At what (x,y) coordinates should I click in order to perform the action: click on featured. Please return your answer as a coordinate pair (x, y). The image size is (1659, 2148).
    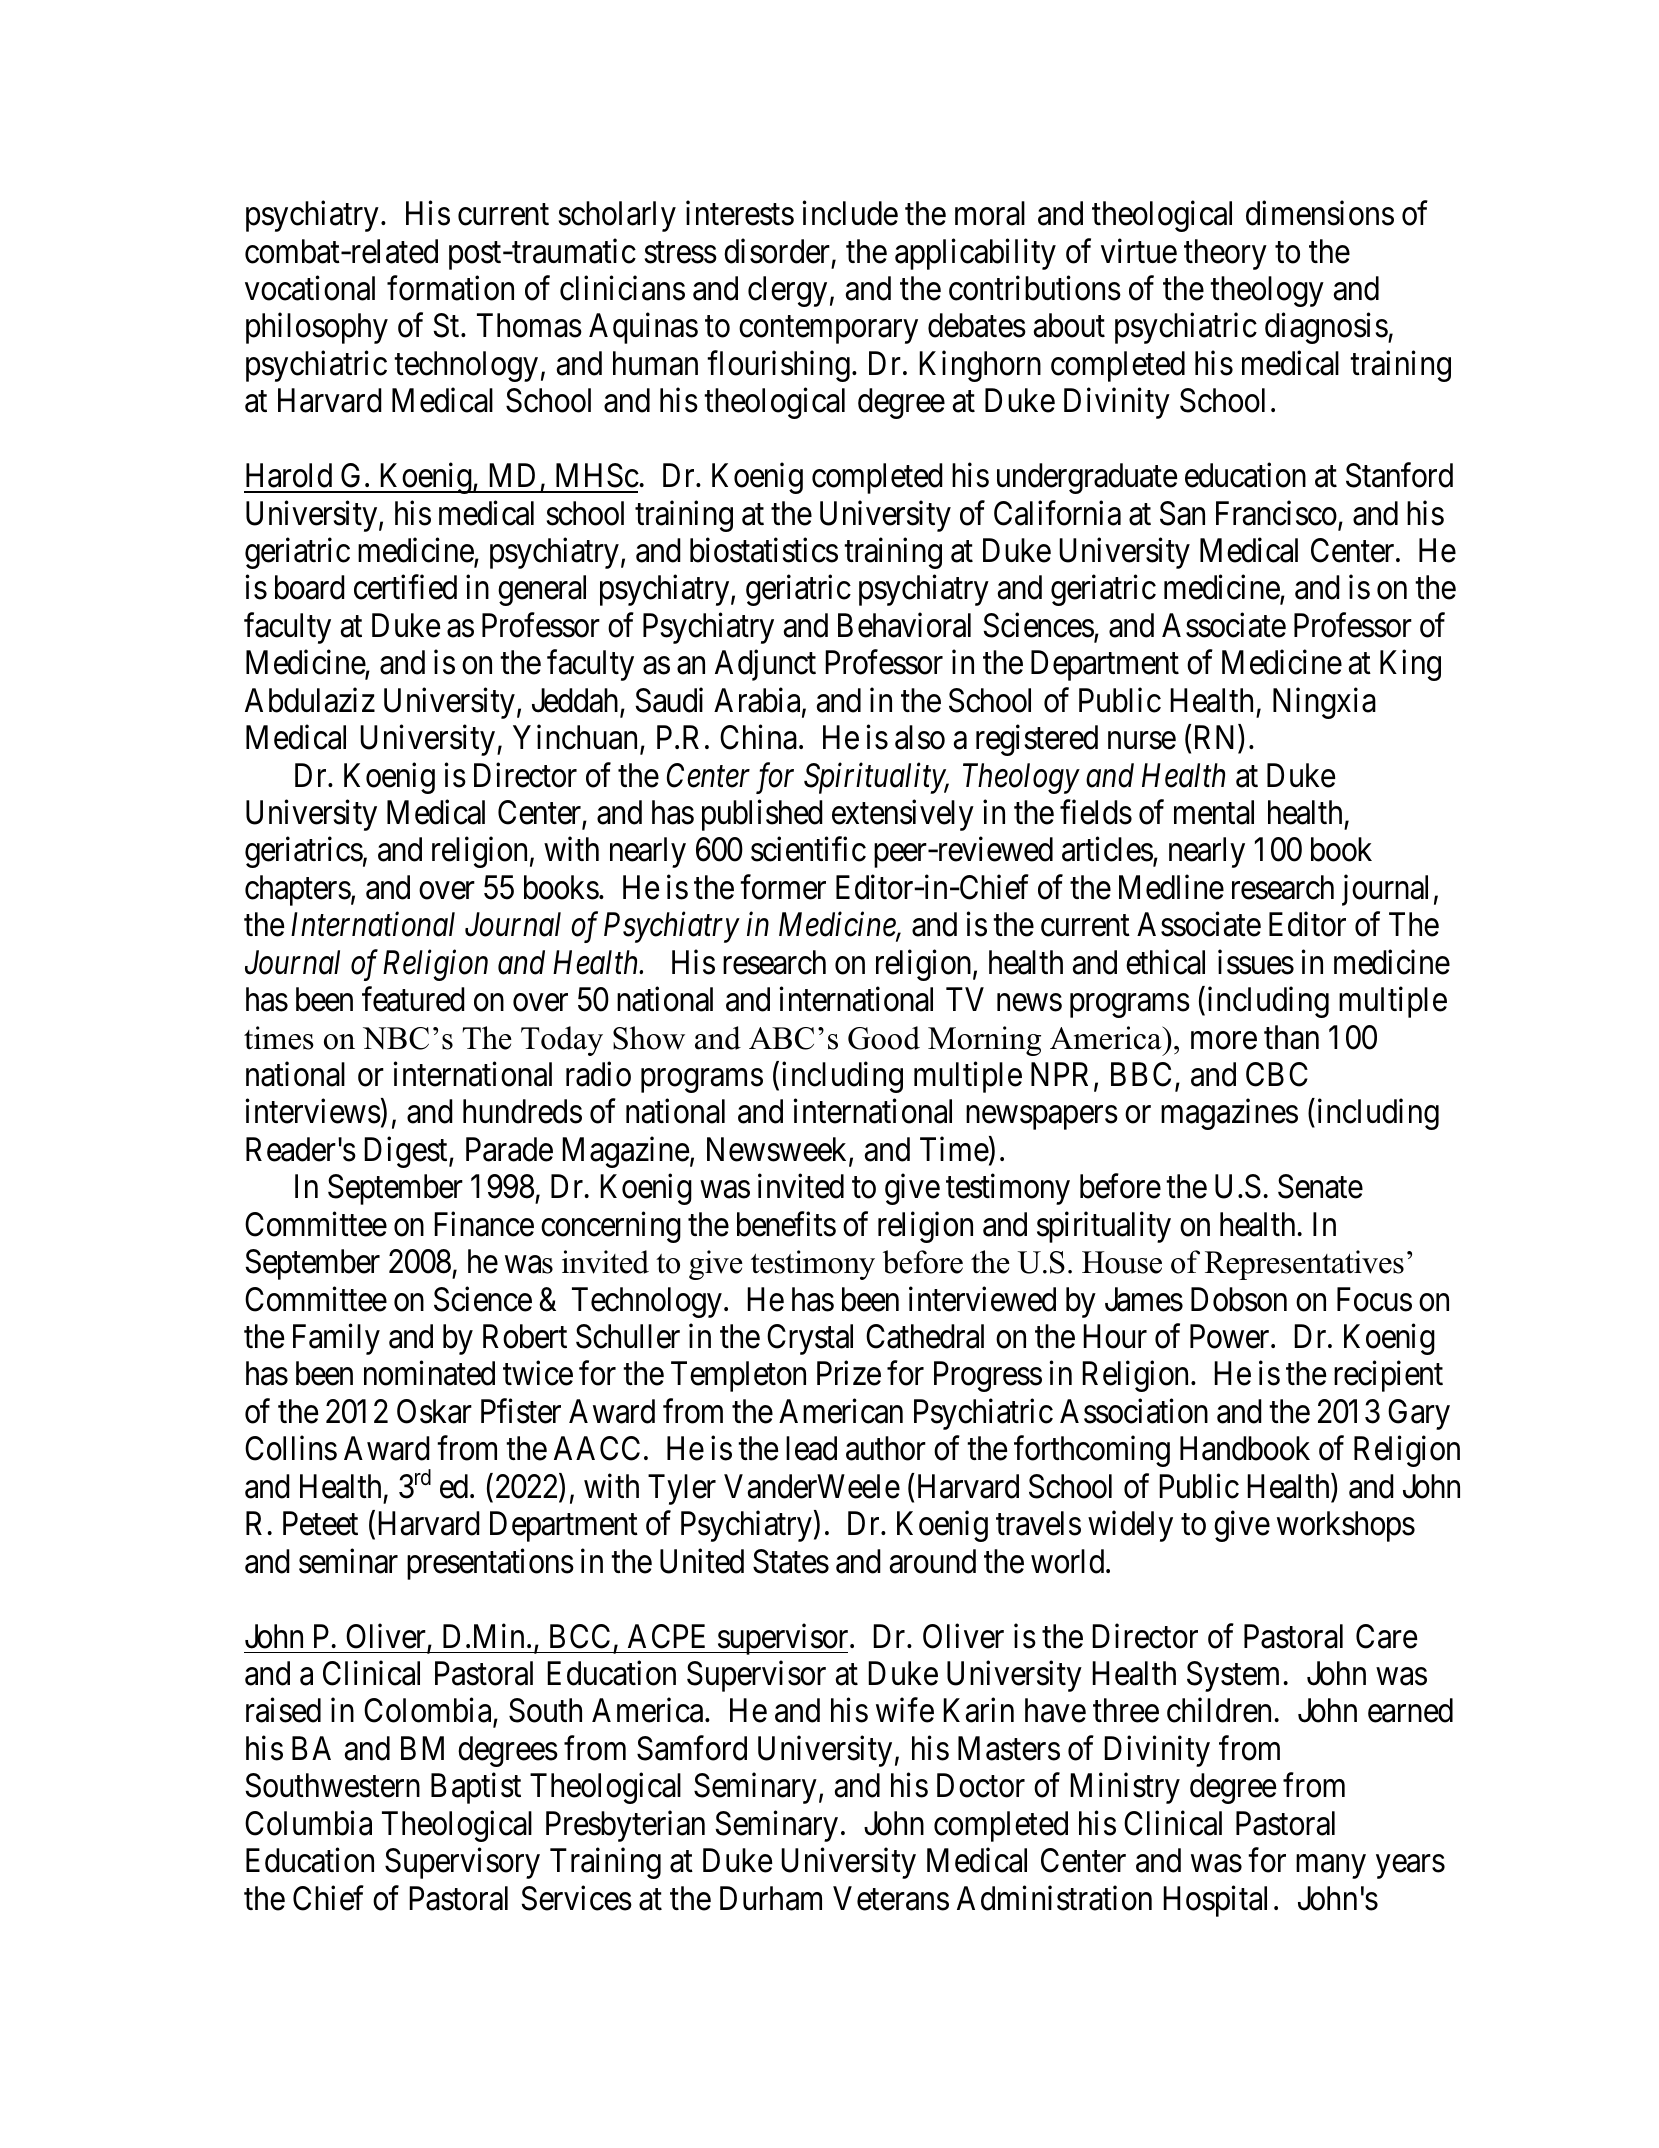
    Looking at the image, I should click on (413, 999).
